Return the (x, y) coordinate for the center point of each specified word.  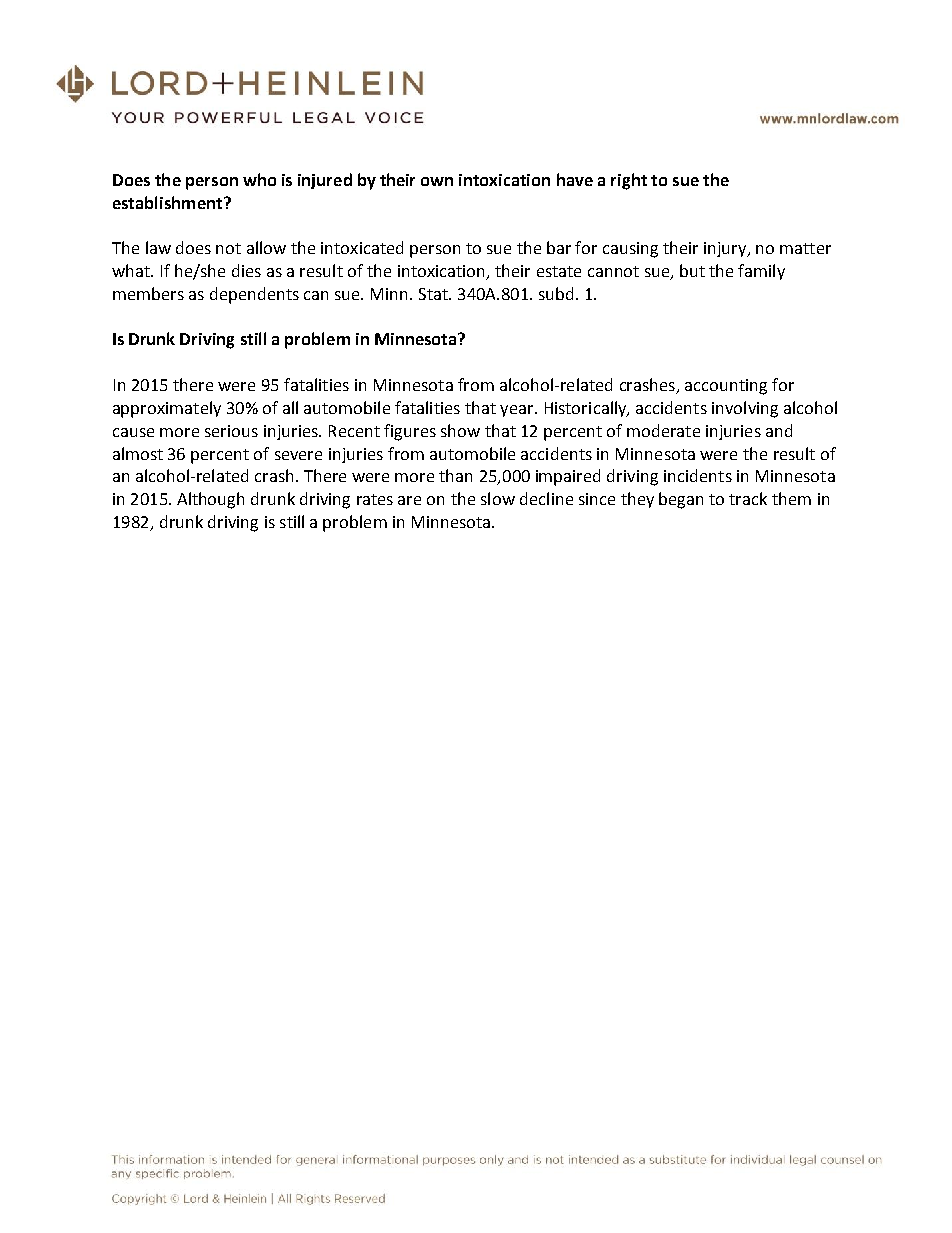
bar (559, 247)
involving (745, 409)
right (629, 181)
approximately (167, 409)
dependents (254, 295)
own (437, 181)
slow (498, 498)
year (518, 411)
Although (210, 500)
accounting (726, 387)
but (692, 270)
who (259, 179)
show (460, 430)
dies (246, 270)
